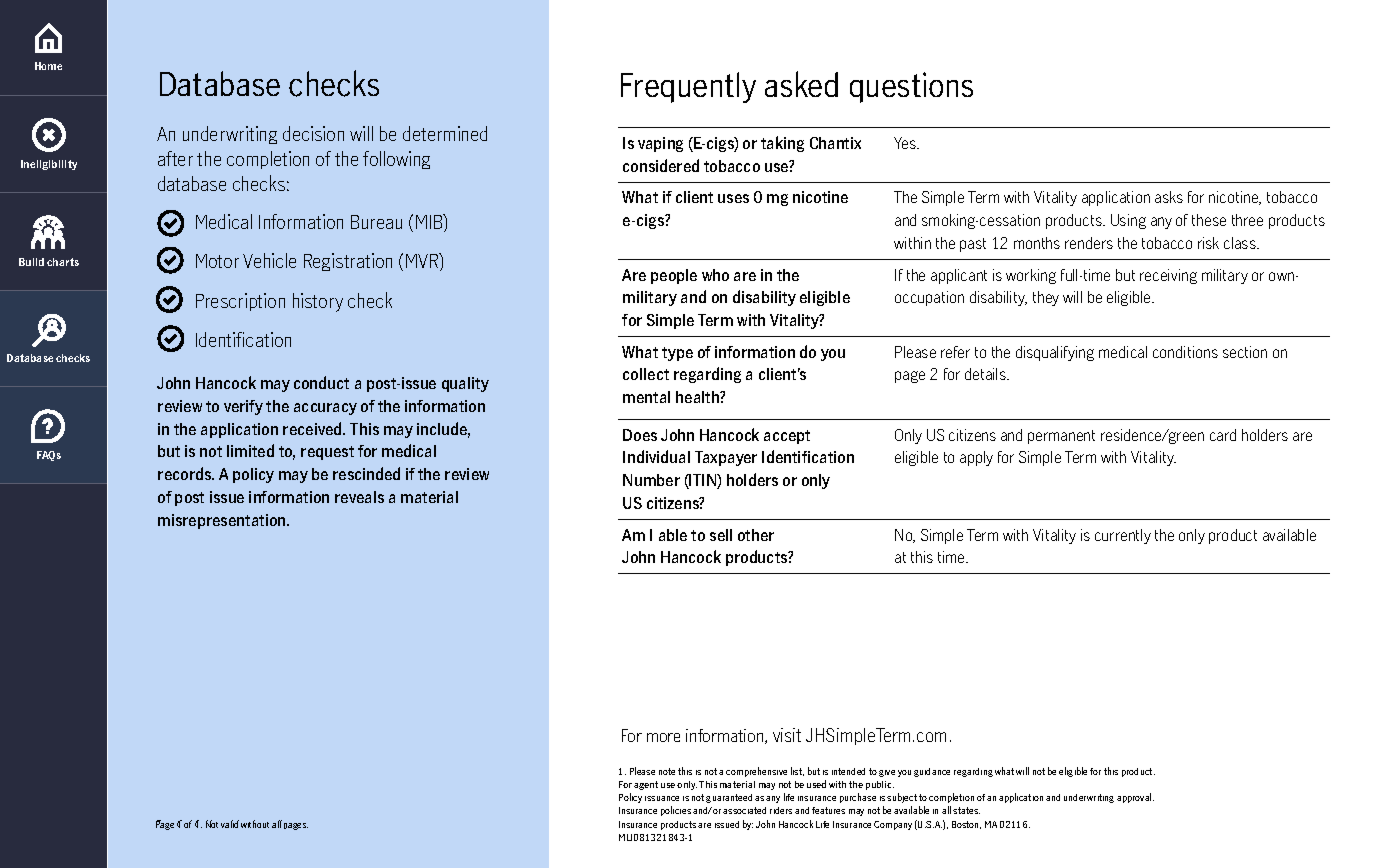 The height and width of the screenshot is (868, 1389). I want to click on issuance, so click(662, 798).
